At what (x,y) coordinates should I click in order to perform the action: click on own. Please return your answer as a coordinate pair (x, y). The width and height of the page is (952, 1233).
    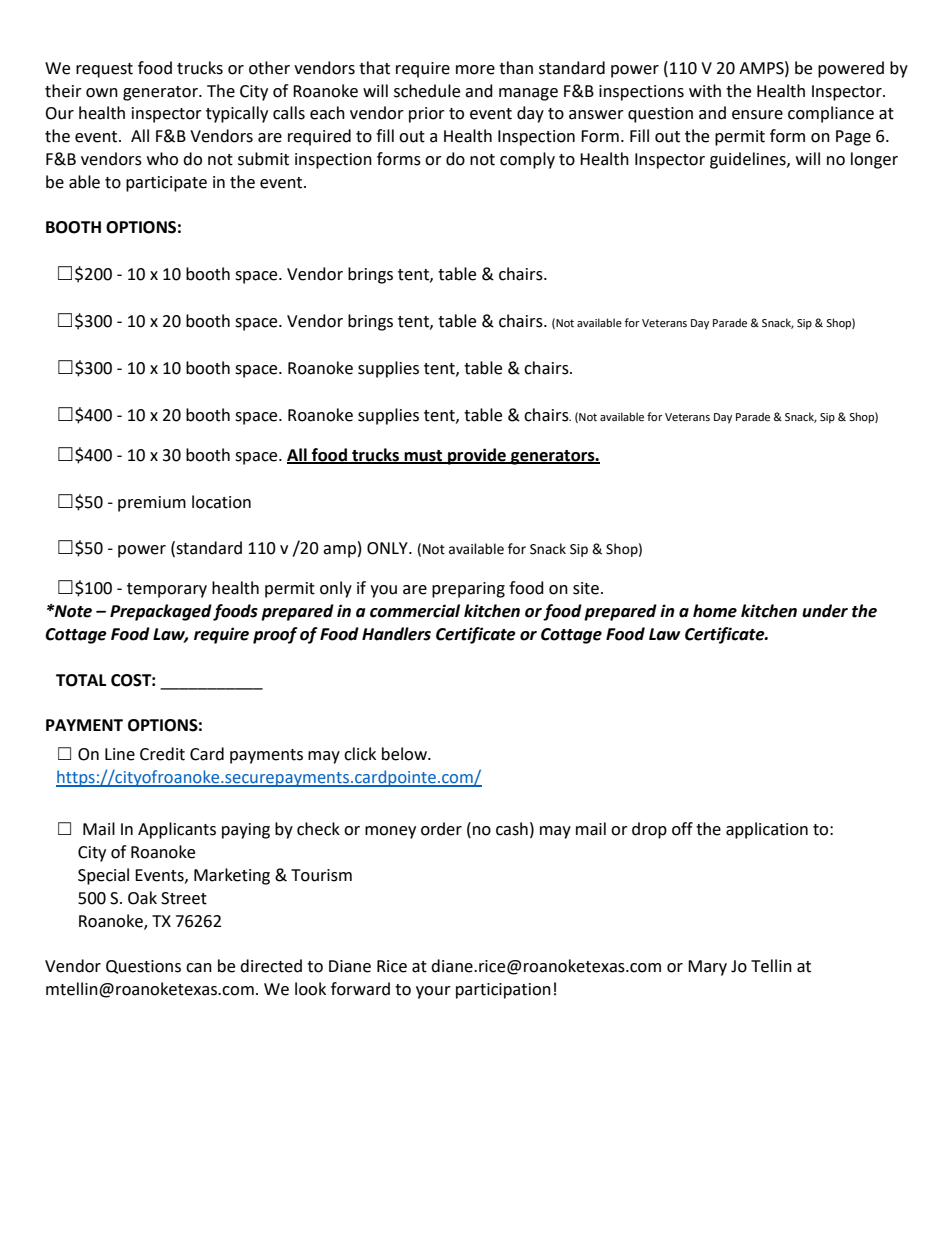
    Looking at the image, I should click on (102, 93).
